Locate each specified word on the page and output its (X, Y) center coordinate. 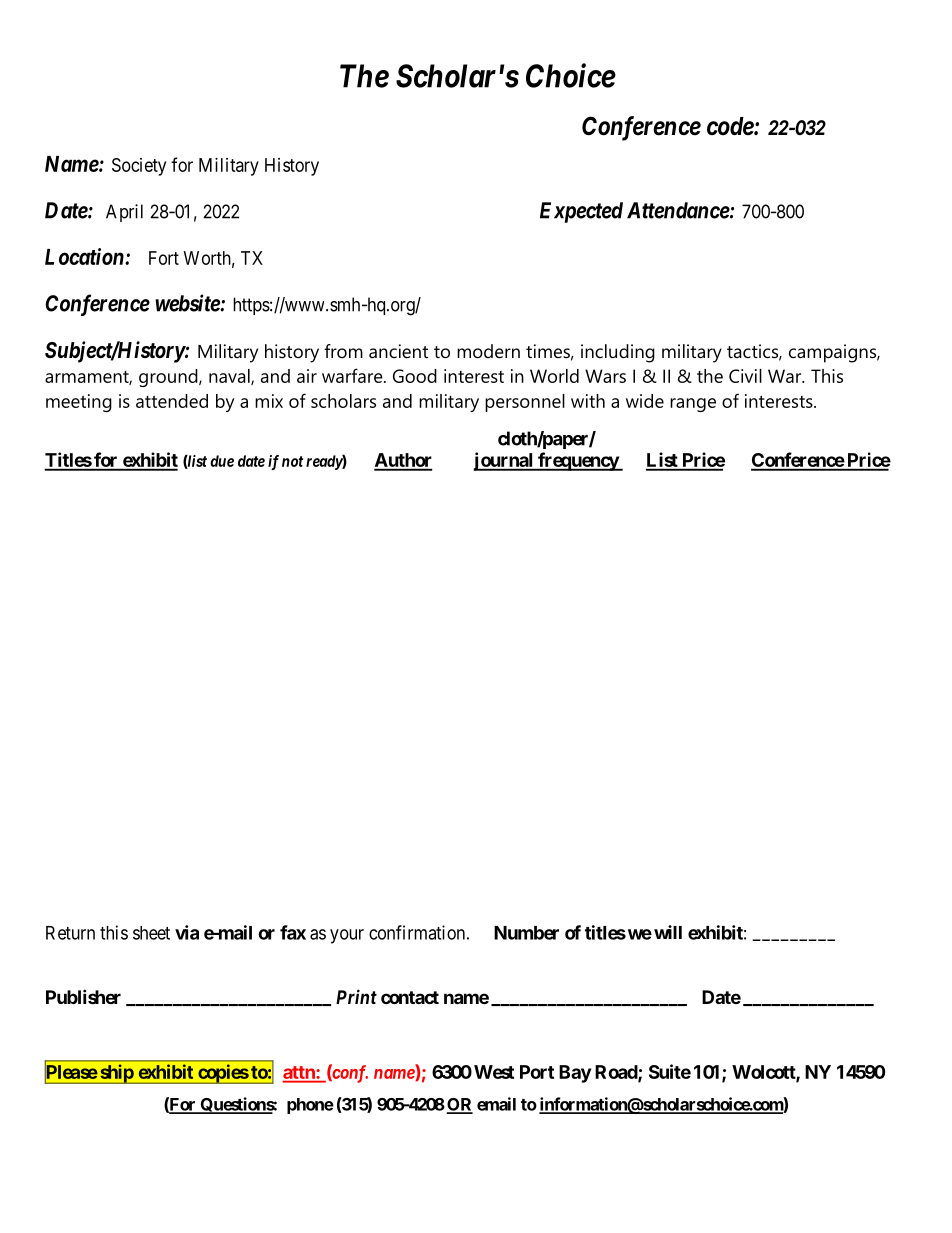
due (222, 461)
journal (504, 461)
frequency (578, 461)
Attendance (678, 210)
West (494, 1072)
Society (139, 167)
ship (116, 1074)
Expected (581, 212)
